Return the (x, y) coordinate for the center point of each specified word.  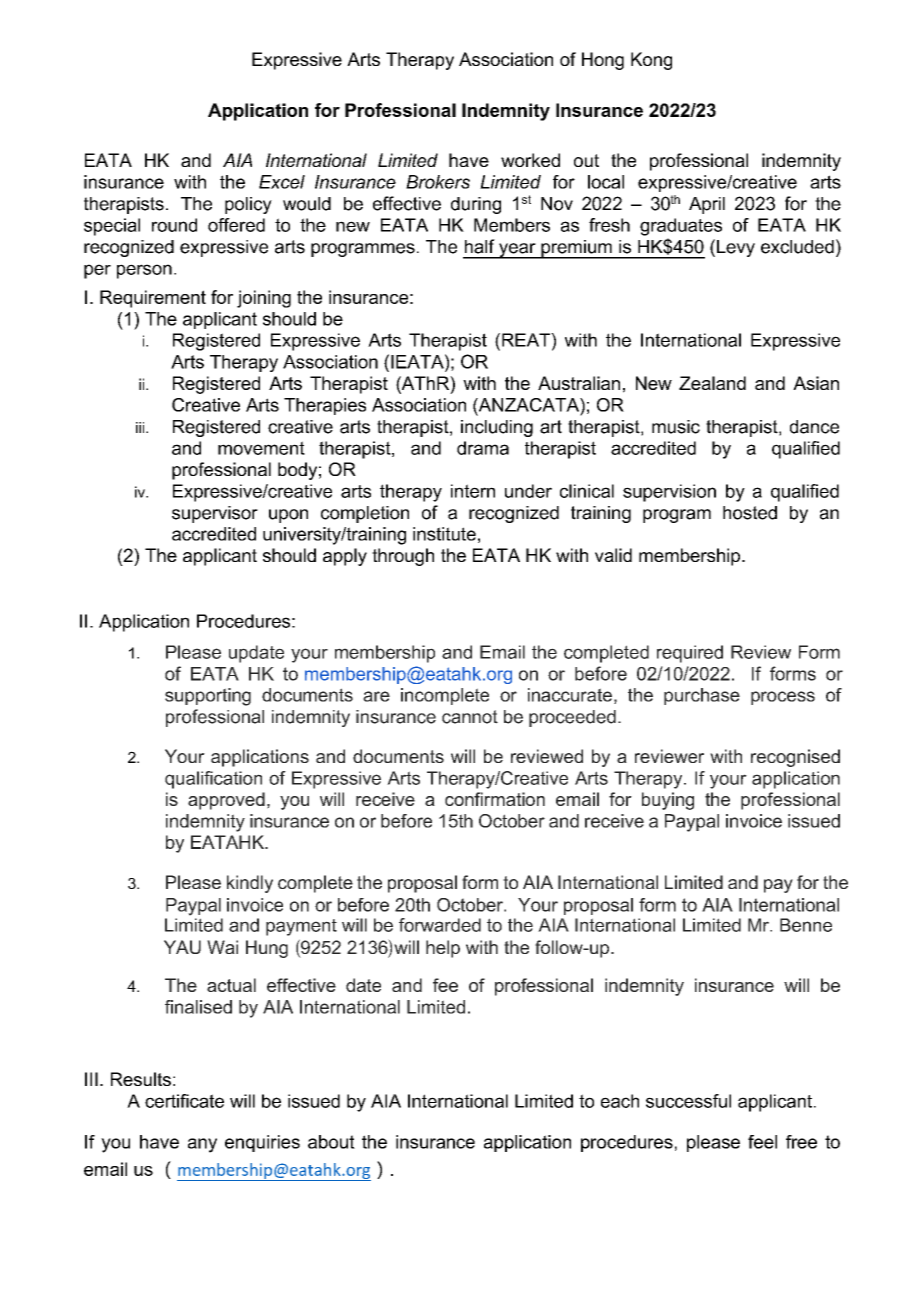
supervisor (215, 514)
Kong (651, 61)
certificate (184, 1101)
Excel (282, 182)
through (403, 557)
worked (530, 160)
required (690, 654)
